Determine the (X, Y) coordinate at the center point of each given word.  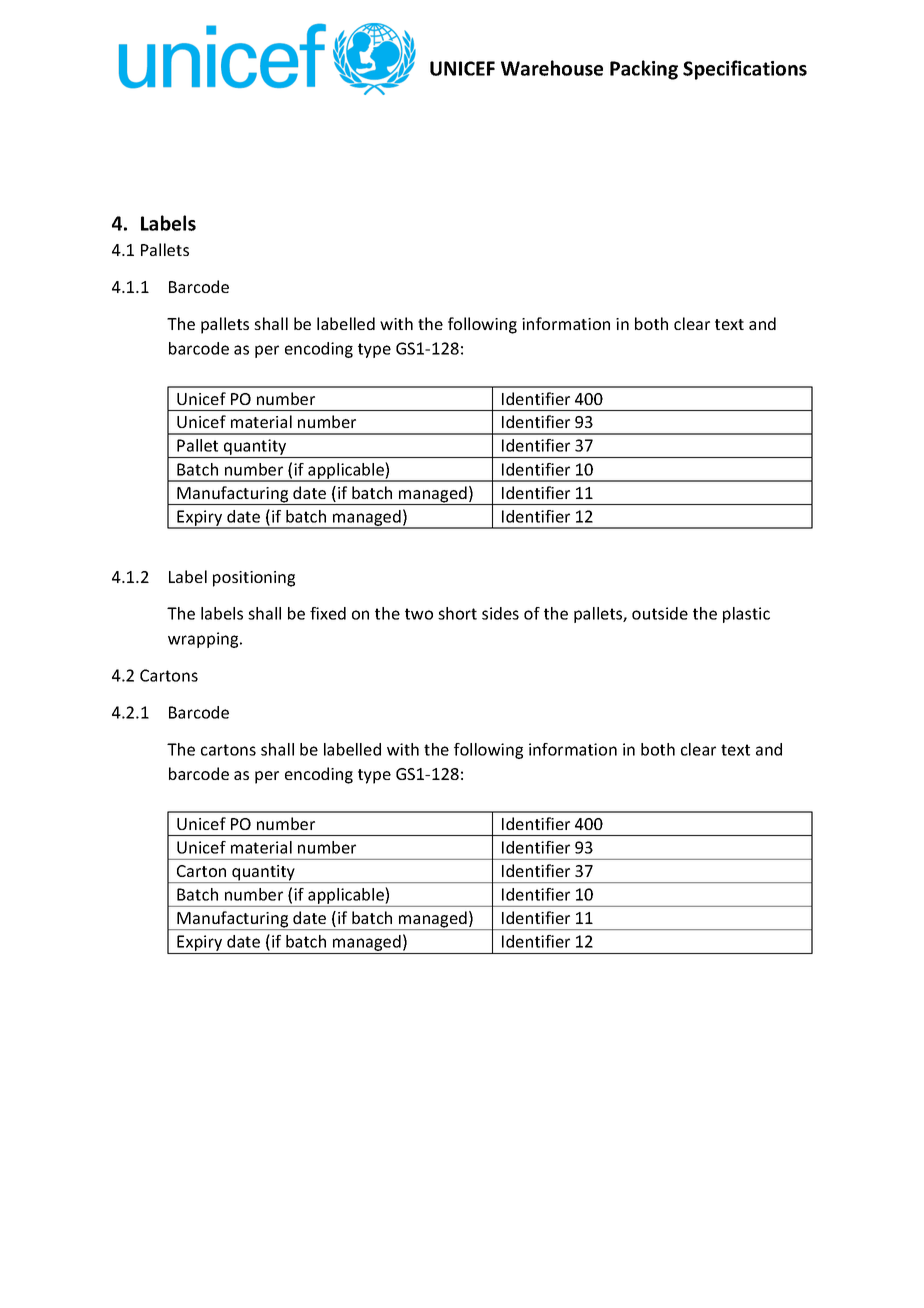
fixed (328, 613)
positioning (254, 579)
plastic (746, 615)
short (457, 613)
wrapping (204, 640)
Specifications (745, 70)
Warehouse (552, 68)
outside (660, 613)
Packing (644, 70)
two (419, 614)
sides (500, 613)
